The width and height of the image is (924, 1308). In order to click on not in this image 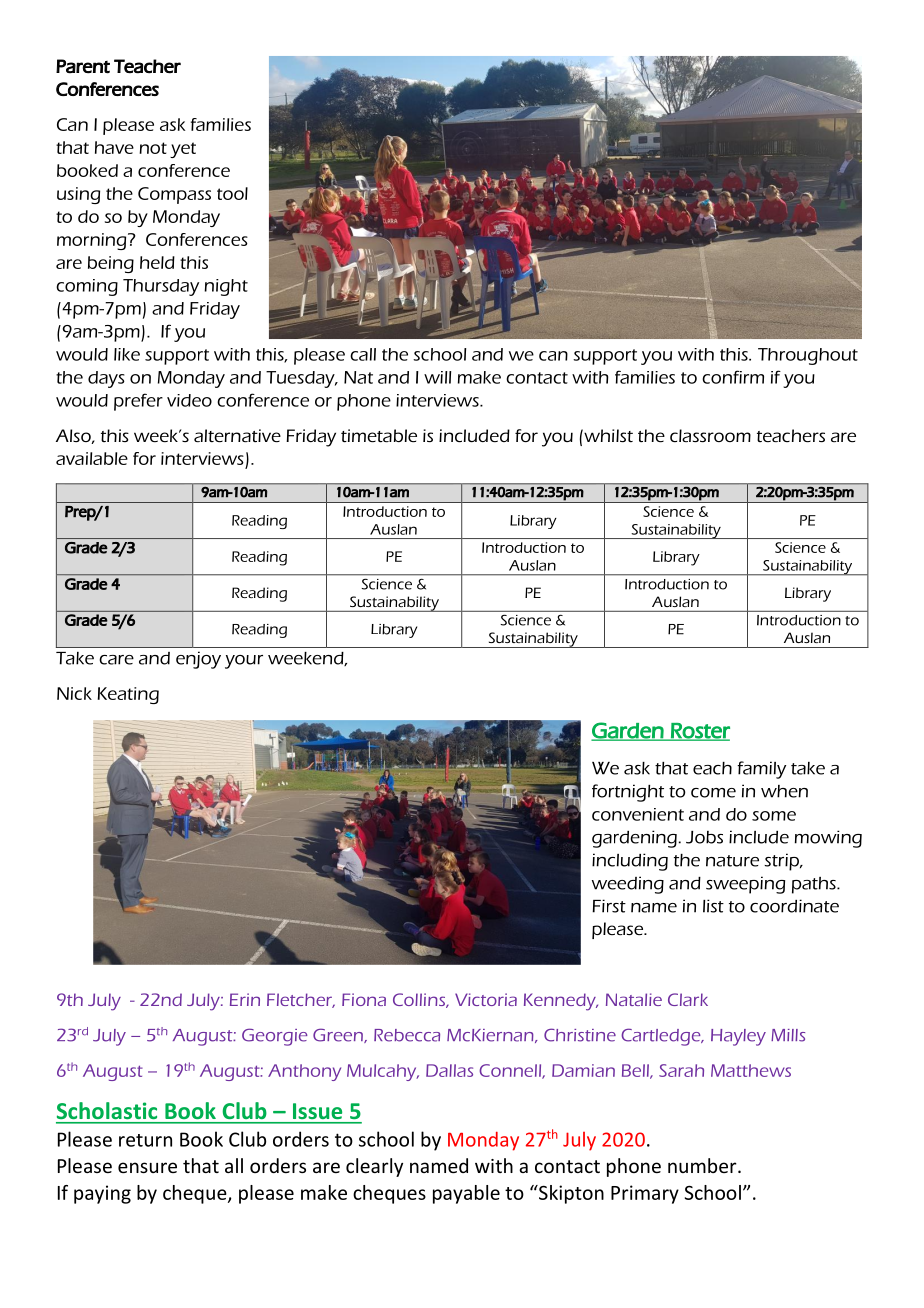, I will do `click(153, 148)`.
